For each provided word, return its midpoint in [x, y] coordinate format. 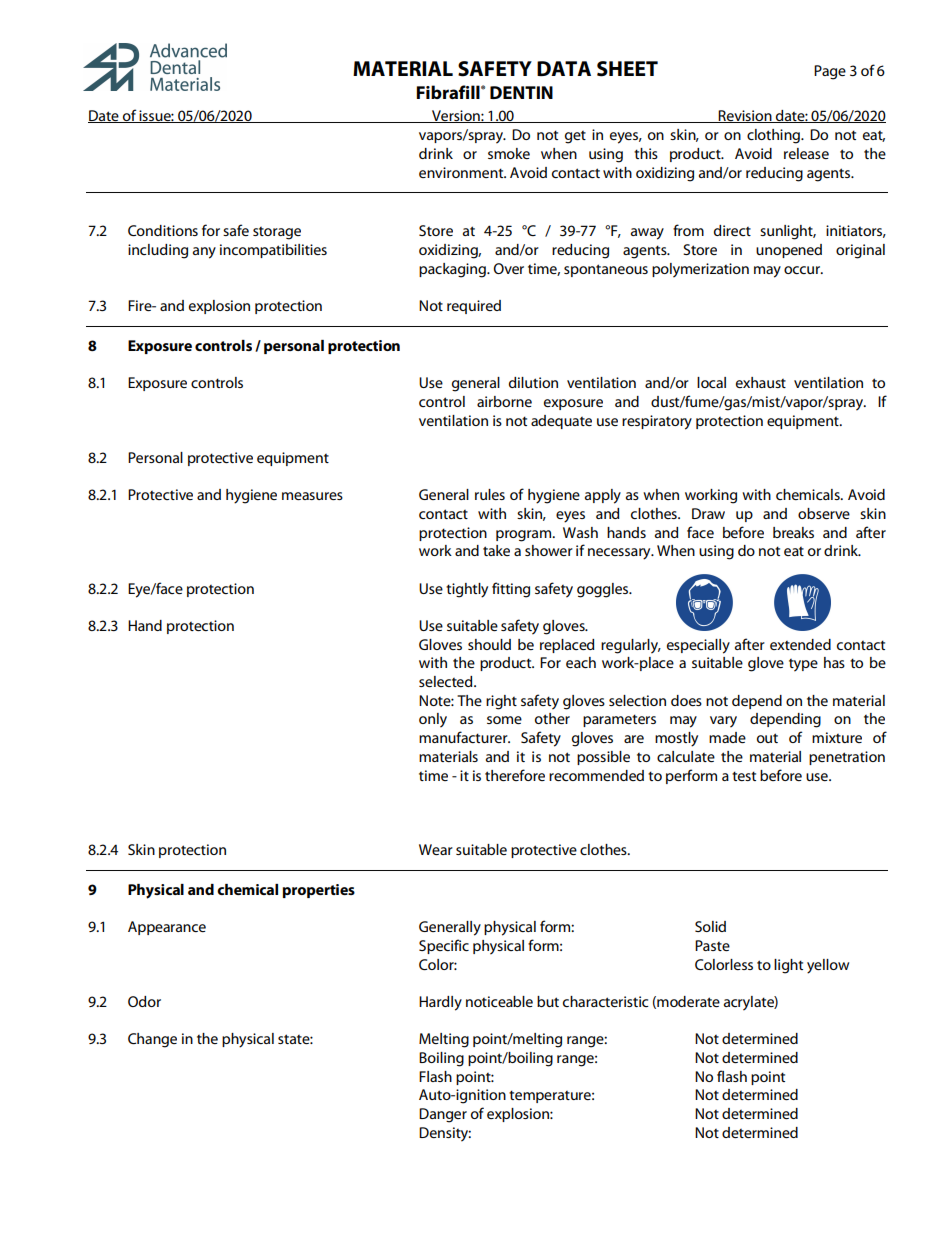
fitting [511, 590]
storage [277, 233]
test [744, 776]
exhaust [761, 382]
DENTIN [521, 92]
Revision [745, 116]
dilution [533, 382]
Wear [436, 849]
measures [312, 496]
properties [318, 891]
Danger [443, 1115]
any [204, 253]
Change [152, 1040]
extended [800, 644]
